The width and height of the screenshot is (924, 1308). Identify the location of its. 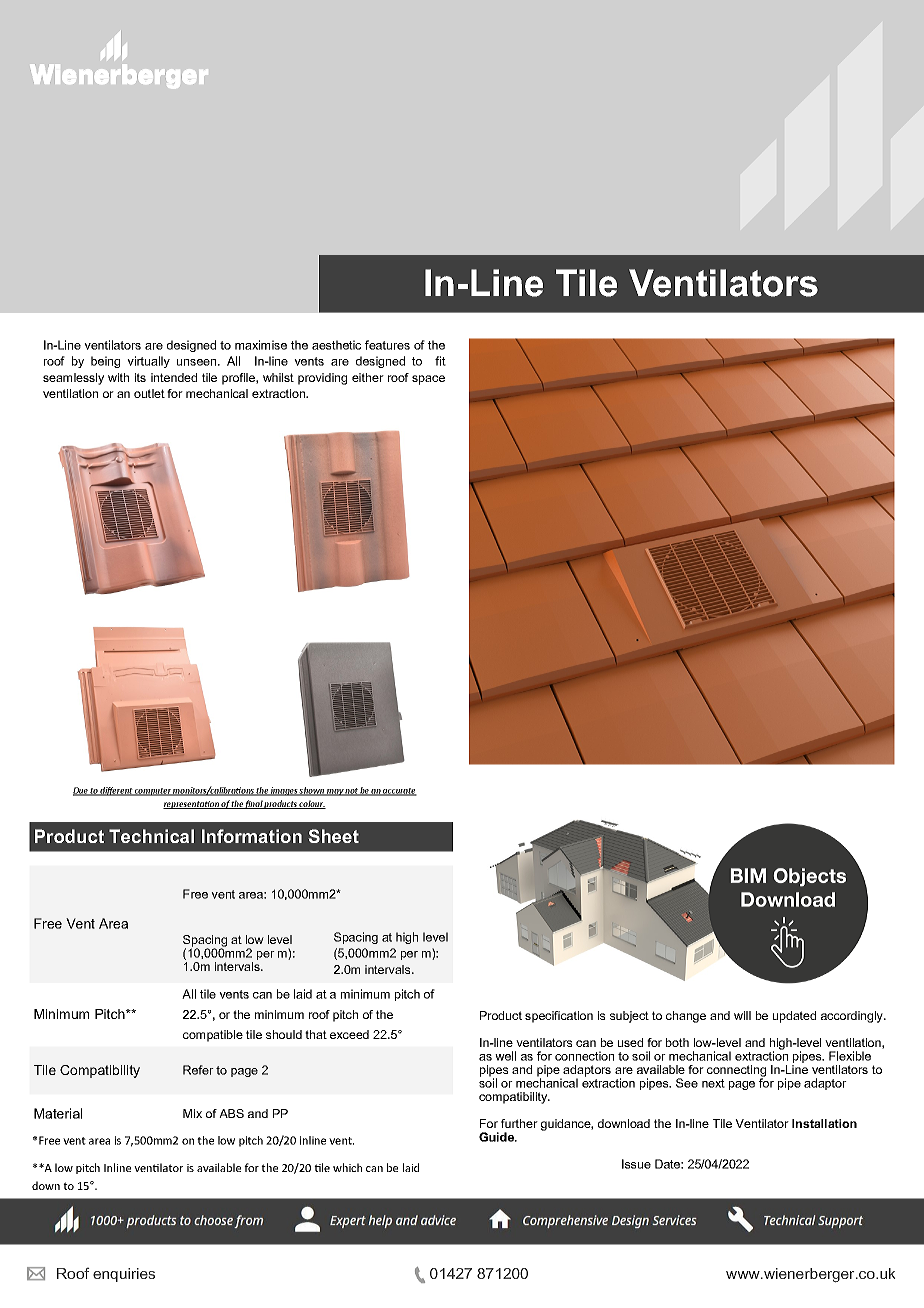
(140, 377).
